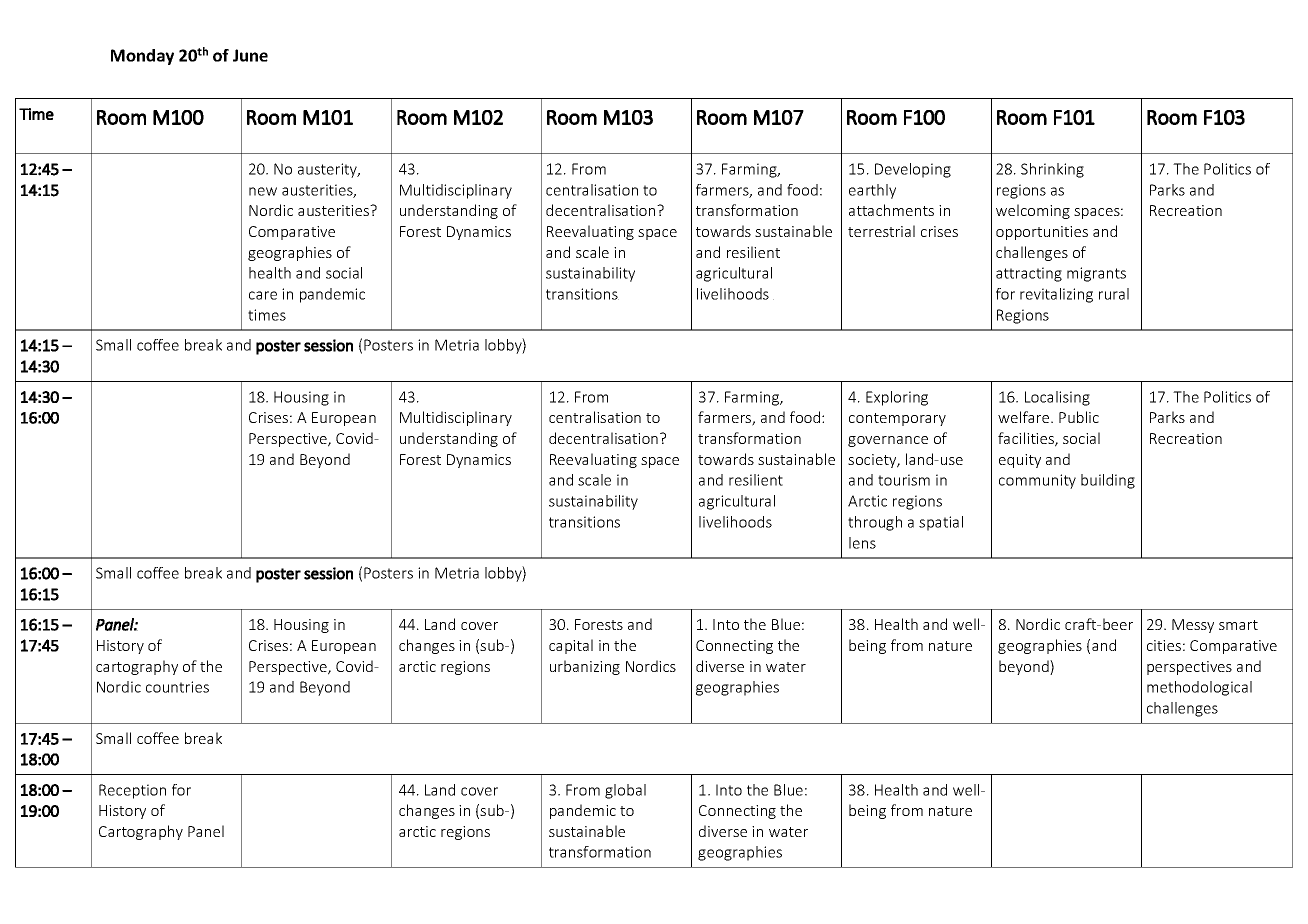 The image size is (1308, 924). Describe the element at coordinates (1108, 481) in the image. I see `building` at that location.
